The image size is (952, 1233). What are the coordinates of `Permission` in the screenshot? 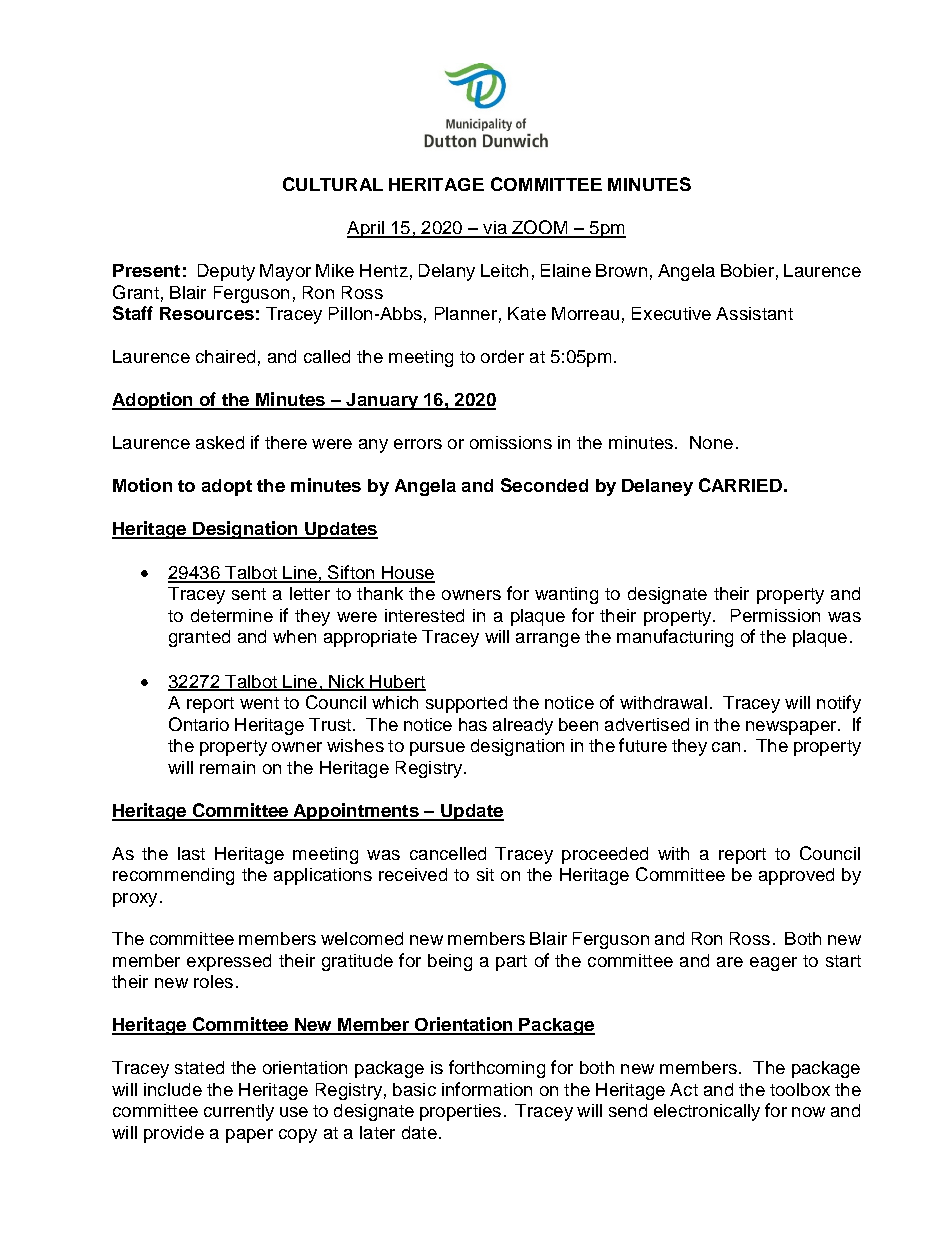 It's located at (775, 615).
